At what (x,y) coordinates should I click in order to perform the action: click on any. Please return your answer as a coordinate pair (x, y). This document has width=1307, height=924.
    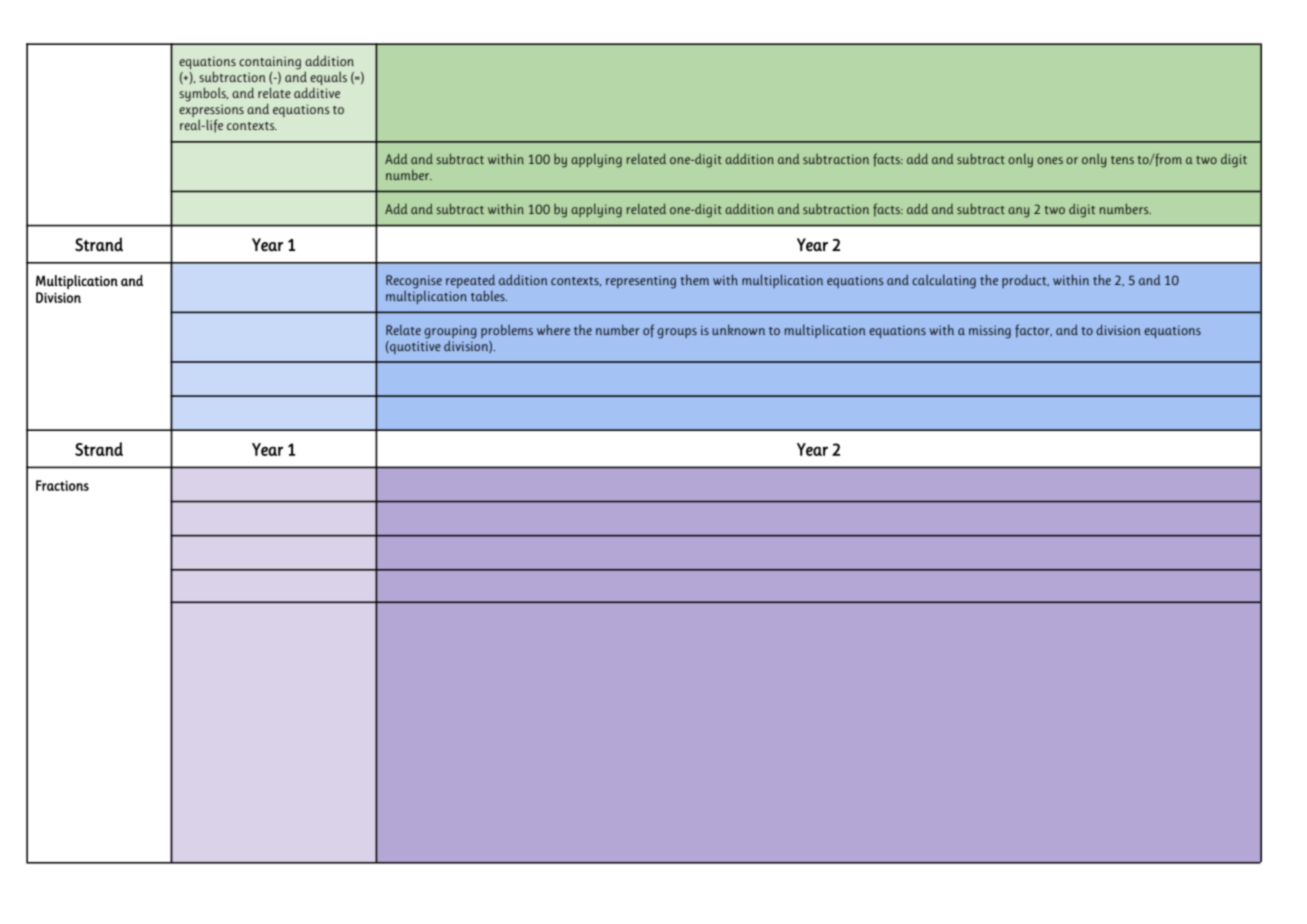
    Looking at the image, I should click on (1018, 212).
